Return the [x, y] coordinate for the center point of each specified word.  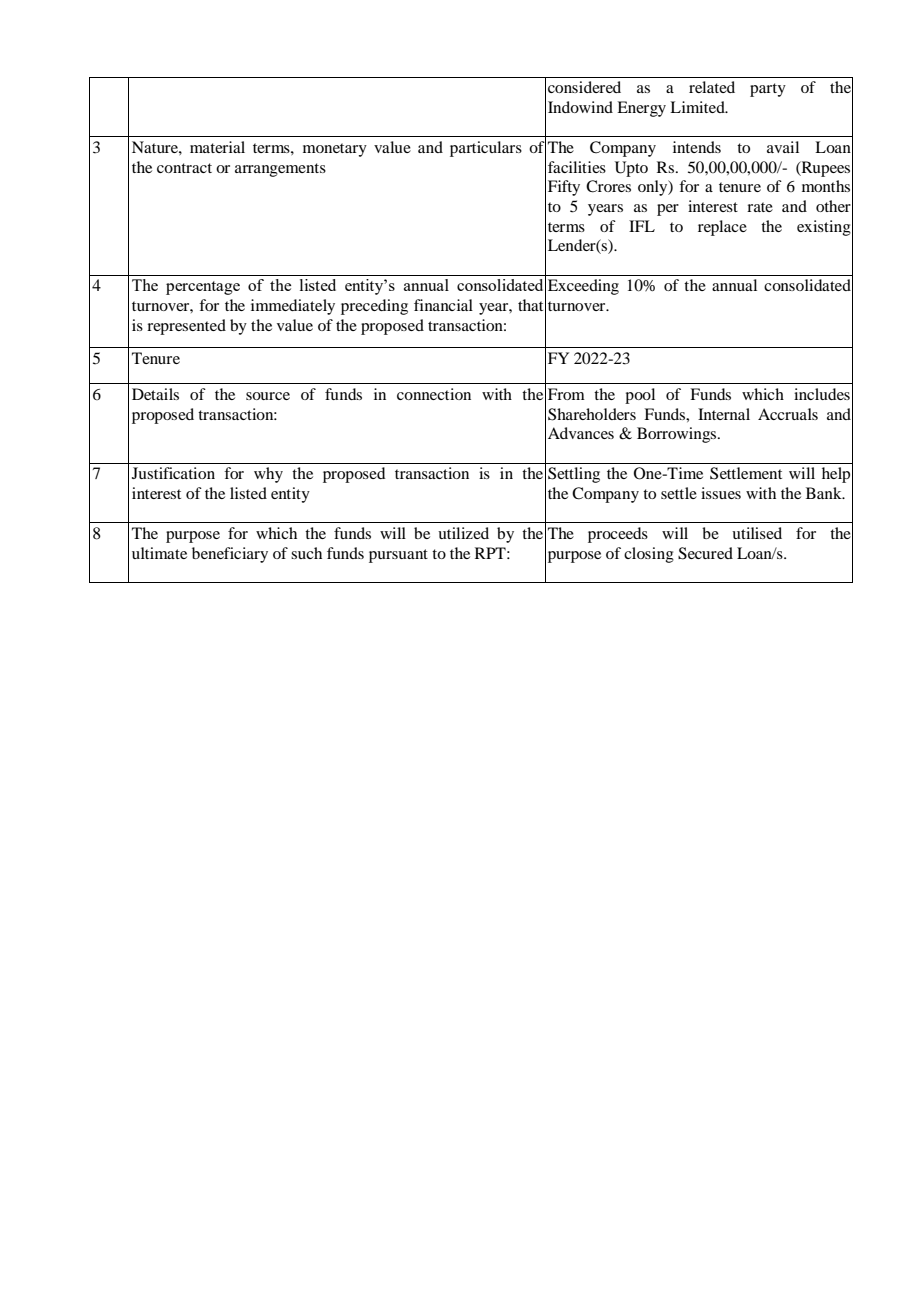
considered [584, 87]
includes [822, 394]
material [217, 147]
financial [443, 305]
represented [186, 327]
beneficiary [230, 555]
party [768, 90]
